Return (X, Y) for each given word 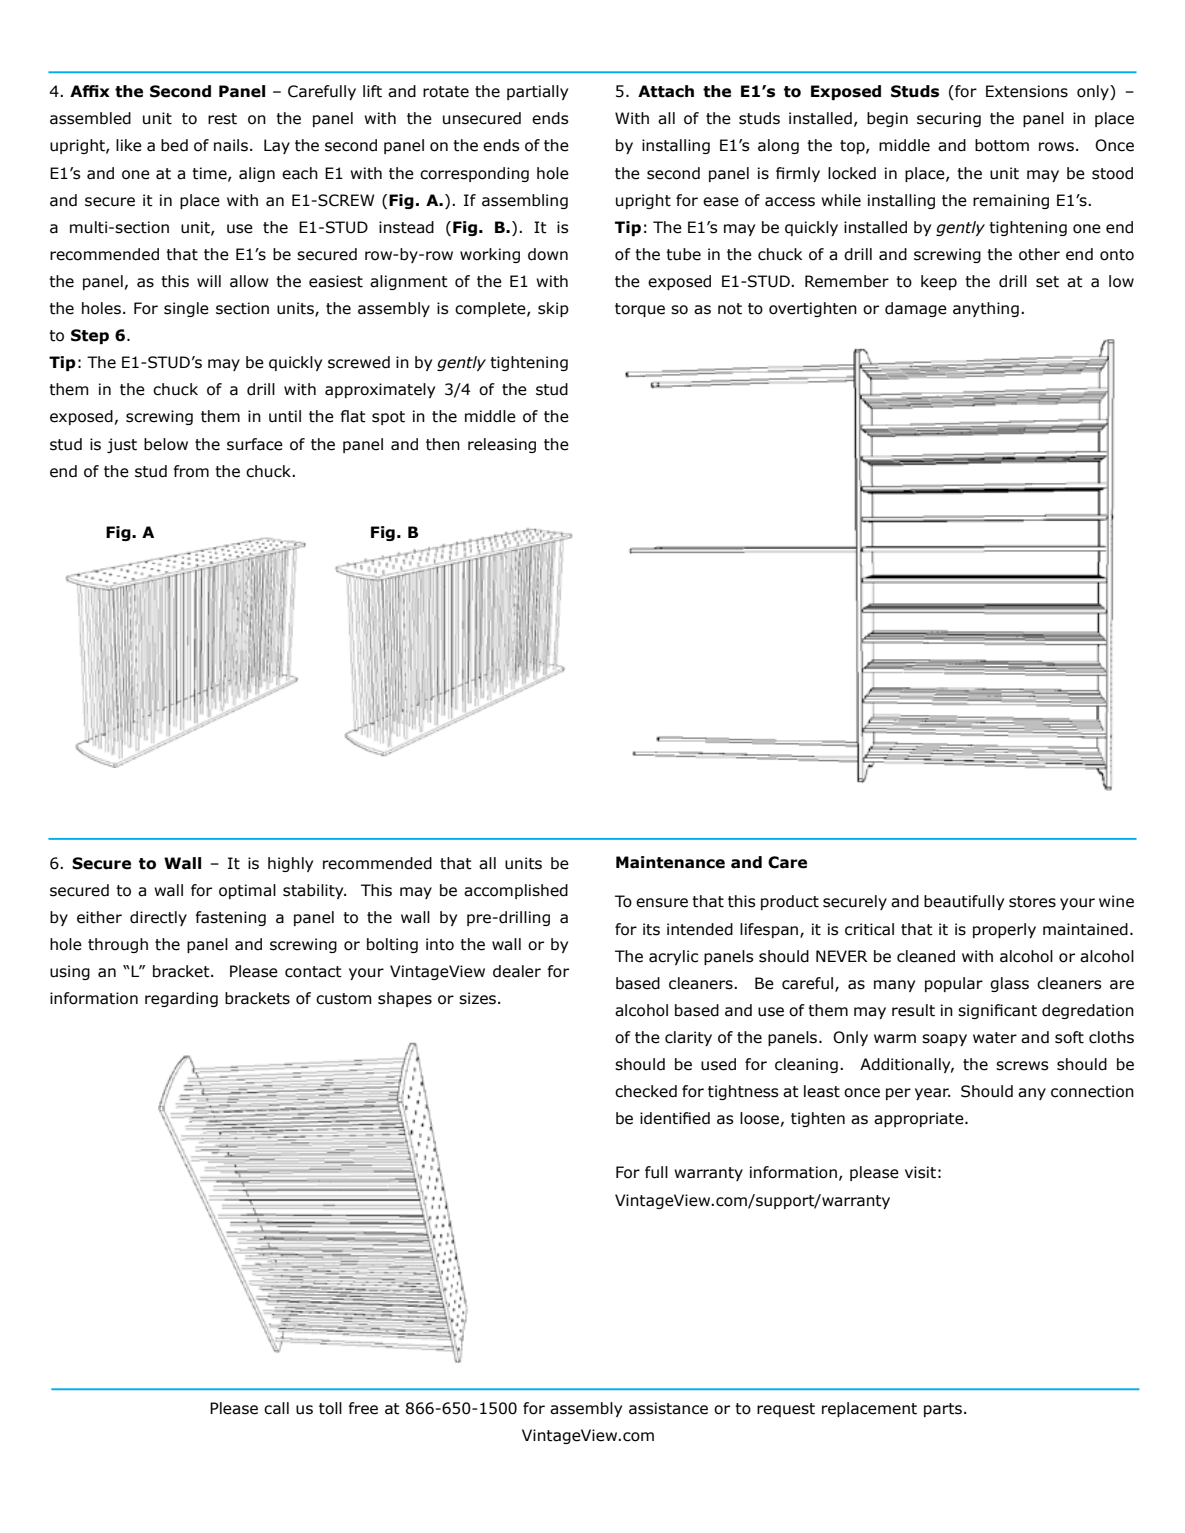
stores (1032, 902)
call (276, 1408)
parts (943, 1410)
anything (986, 309)
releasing (502, 445)
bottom (1002, 145)
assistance (668, 1408)
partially (537, 92)
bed (174, 145)
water (995, 1038)
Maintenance (670, 862)
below (166, 444)
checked (646, 1091)
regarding (181, 999)
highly (290, 864)
